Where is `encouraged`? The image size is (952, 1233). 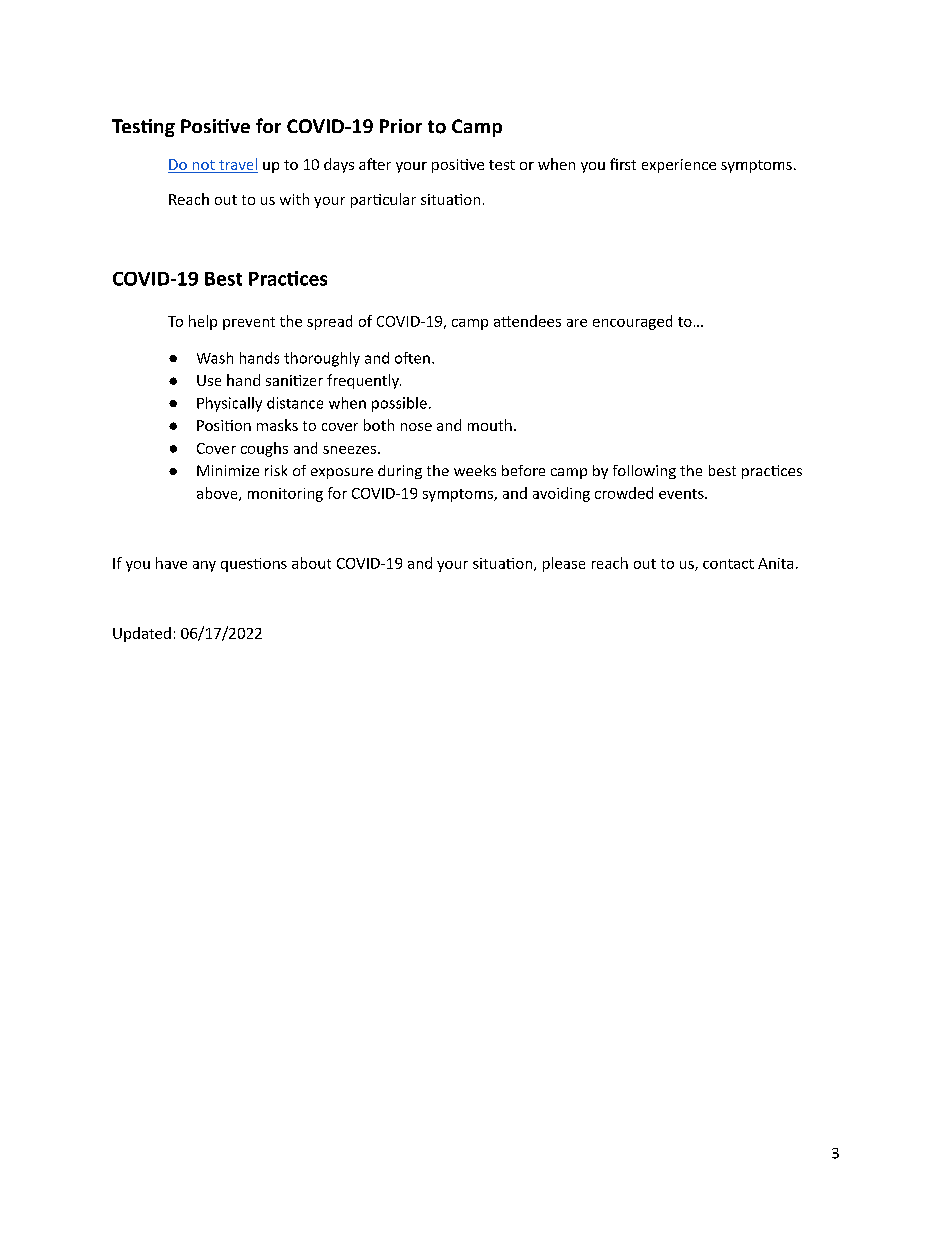
encouraged is located at coordinates (632, 322).
